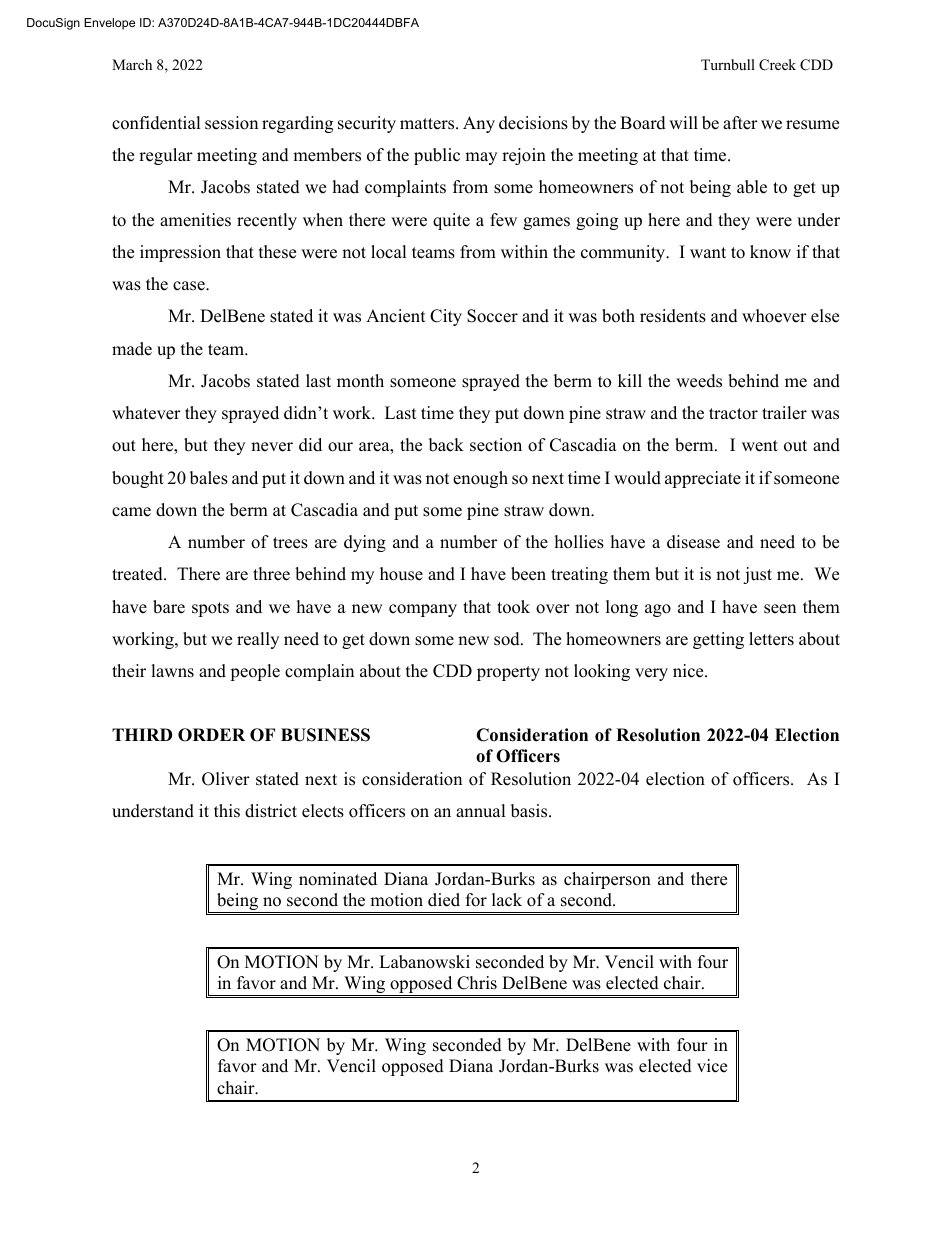 The height and width of the screenshot is (1233, 952). I want to click on Soccer, so click(492, 316).
